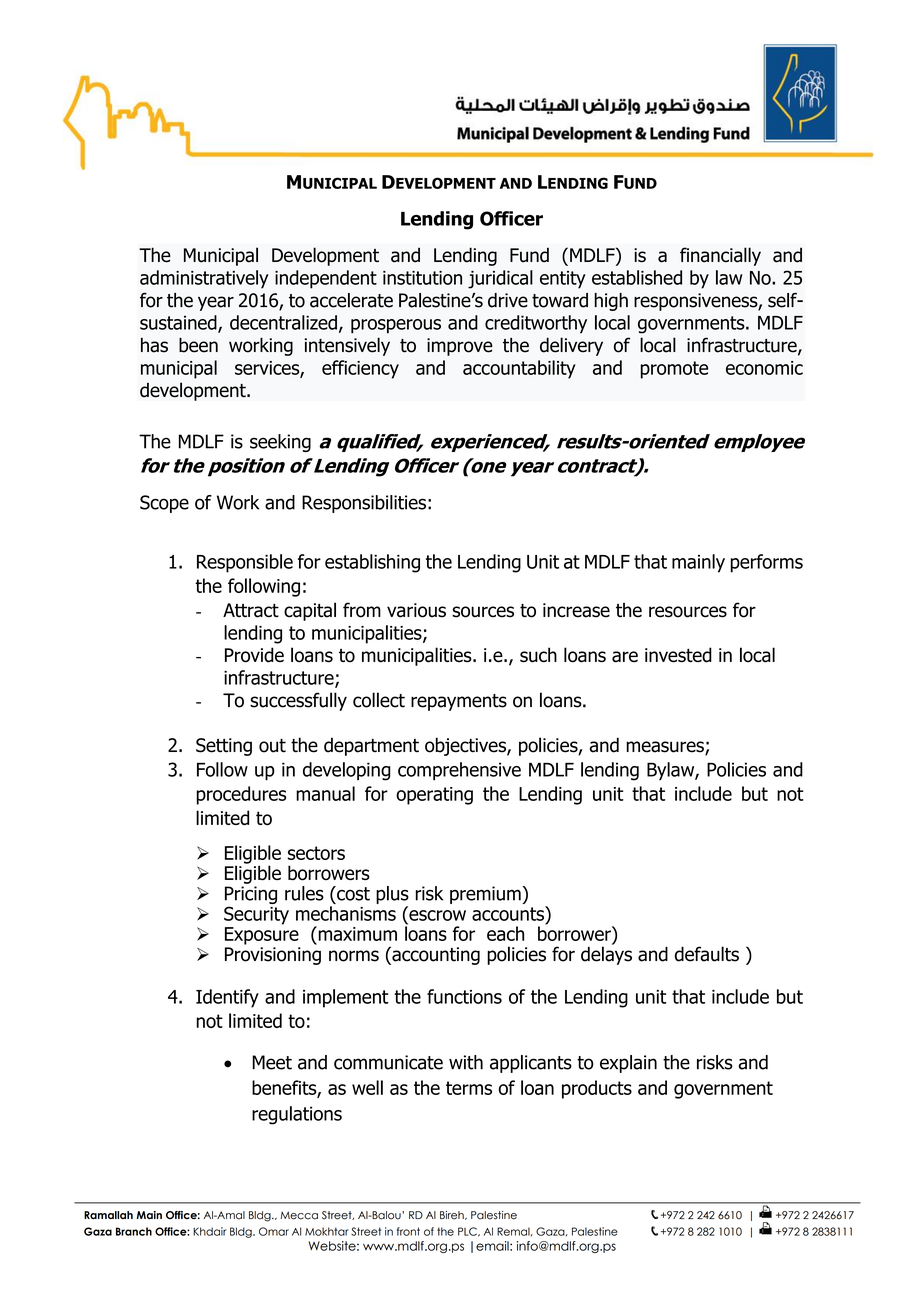  What do you see at coordinates (251, 896) in the page?
I see `Pricing` at bounding box center [251, 896].
